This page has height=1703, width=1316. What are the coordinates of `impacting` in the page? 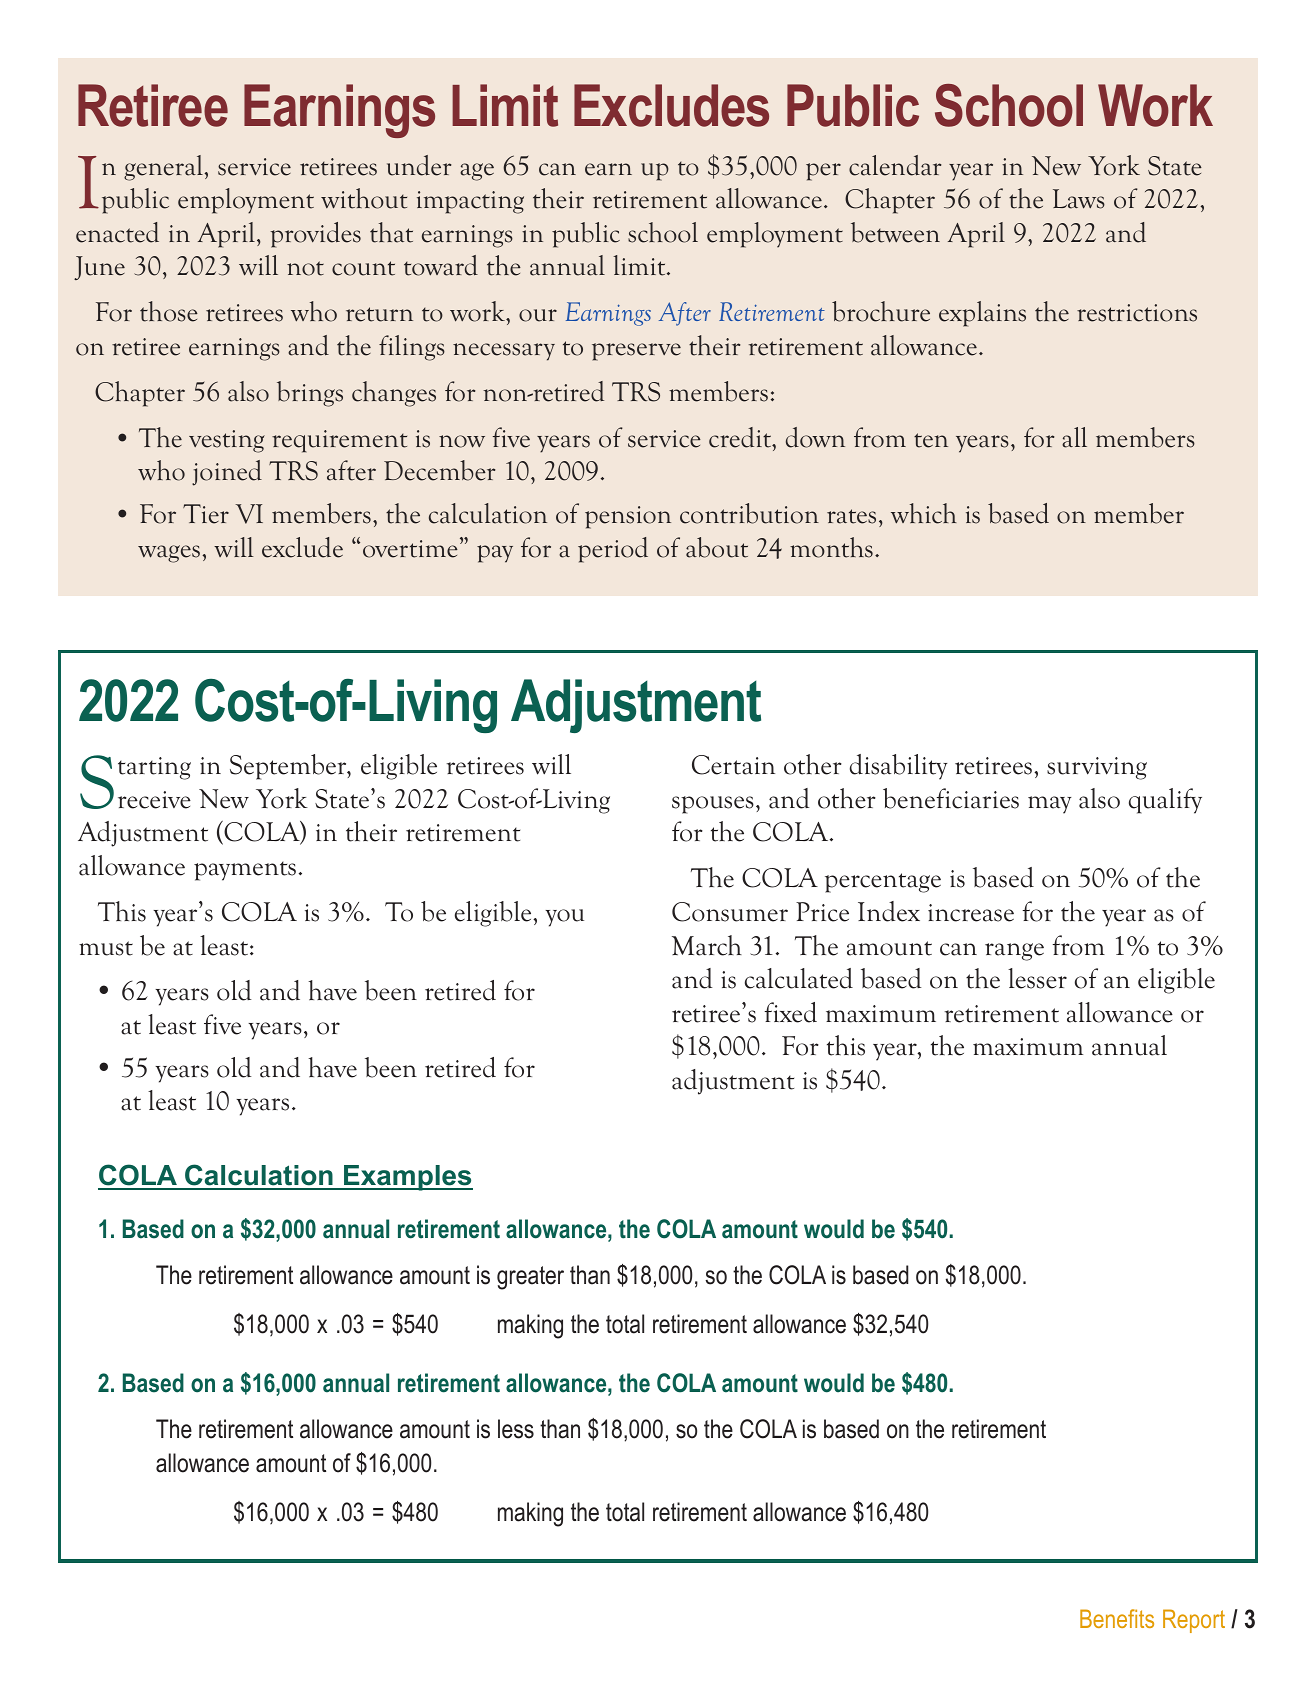 It's located at (470, 202).
